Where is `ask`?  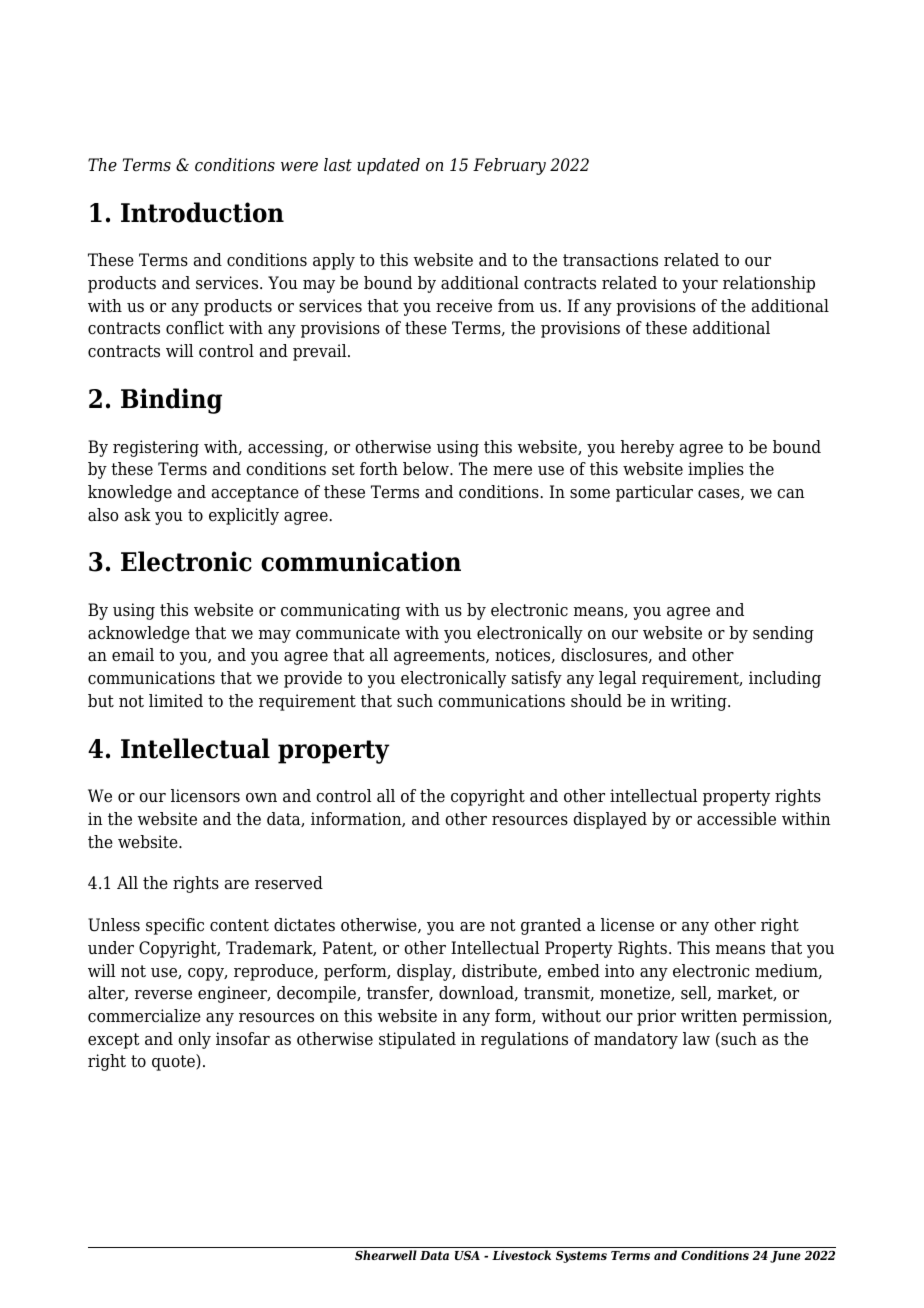
ask is located at coordinates (138, 515).
